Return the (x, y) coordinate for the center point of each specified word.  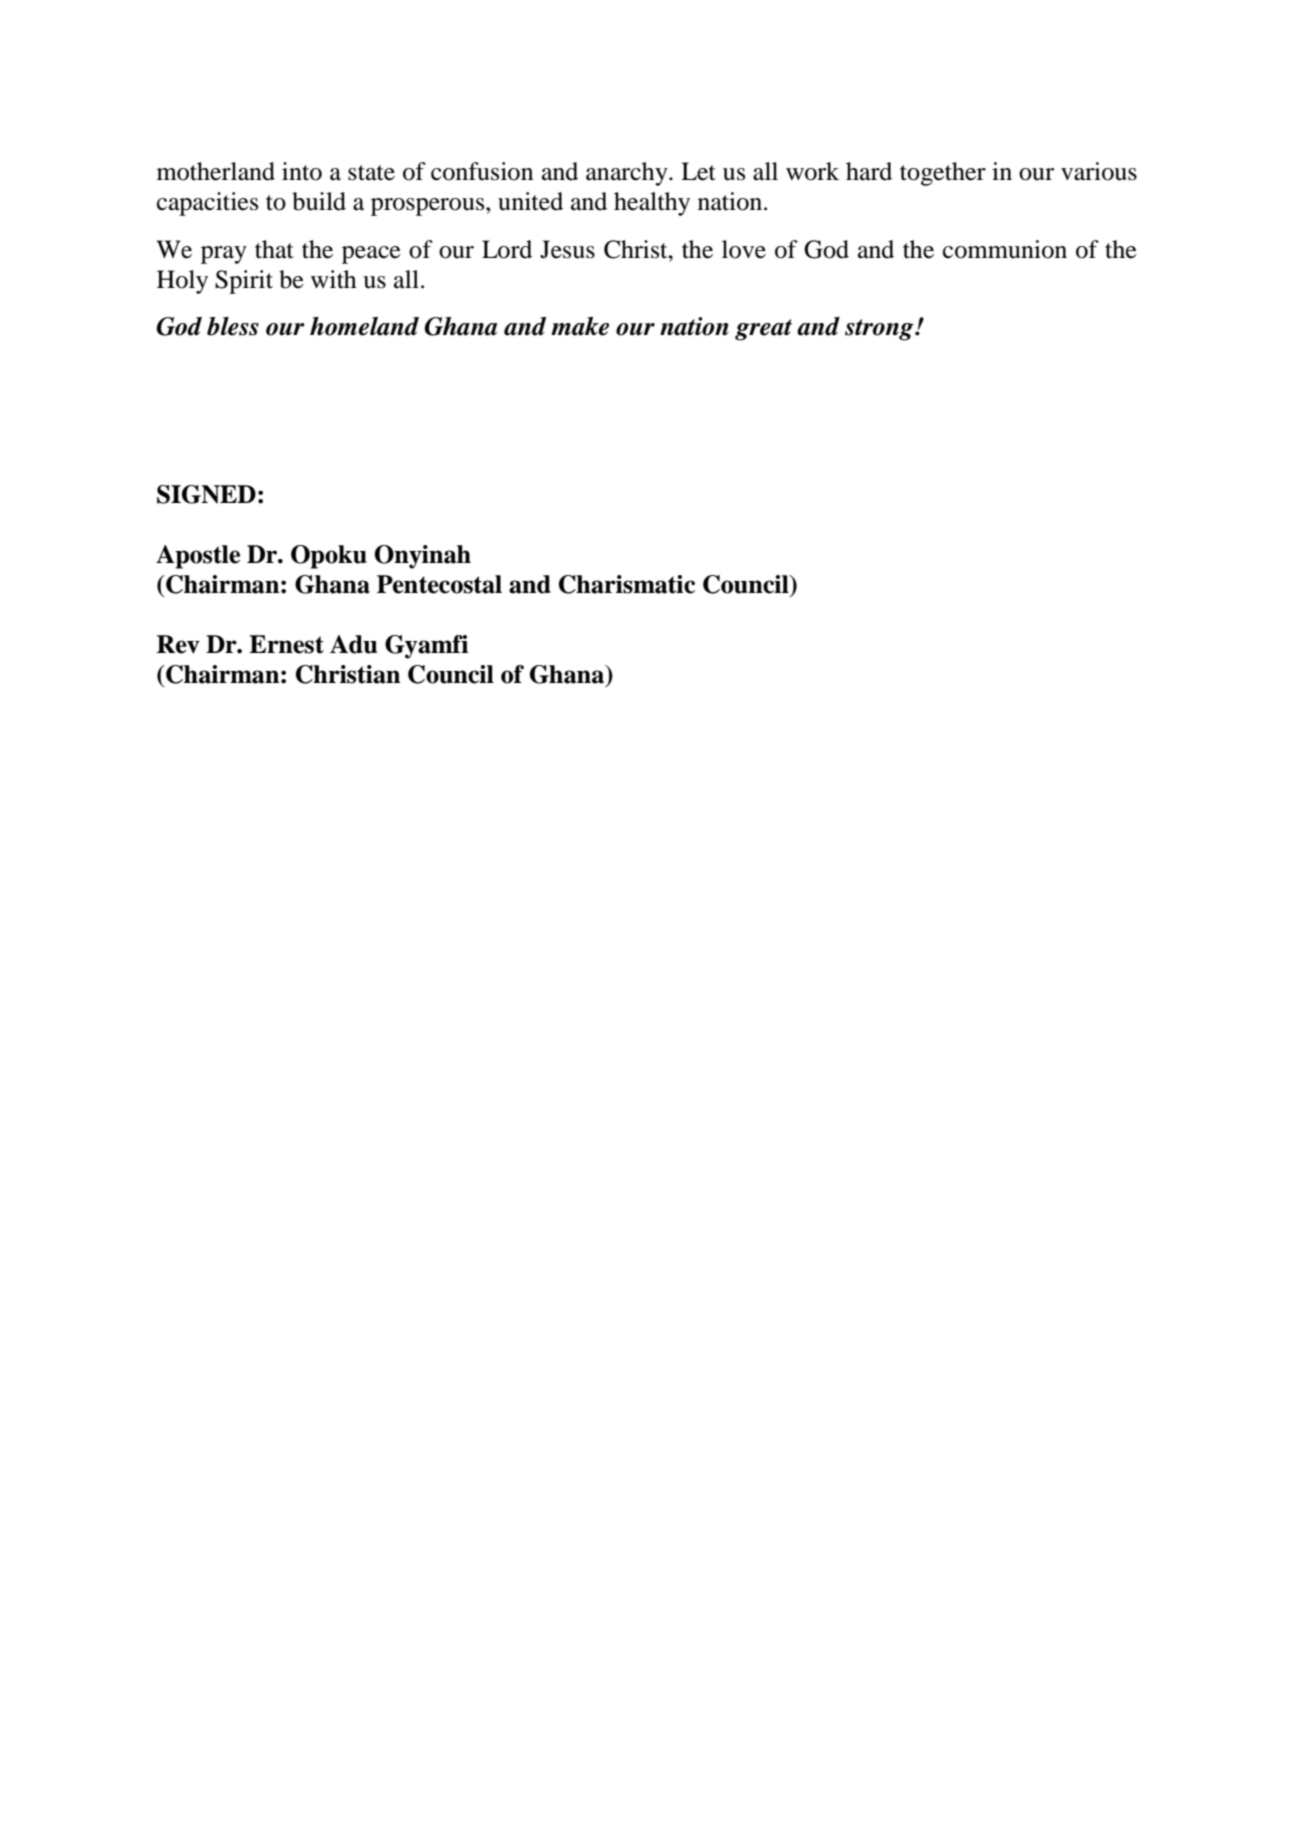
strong (880, 330)
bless (233, 326)
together (943, 174)
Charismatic (627, 584)
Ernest (286, 644)
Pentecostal (439, 584)
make (580, 326)
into (302, 171)
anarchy (628, 174)
